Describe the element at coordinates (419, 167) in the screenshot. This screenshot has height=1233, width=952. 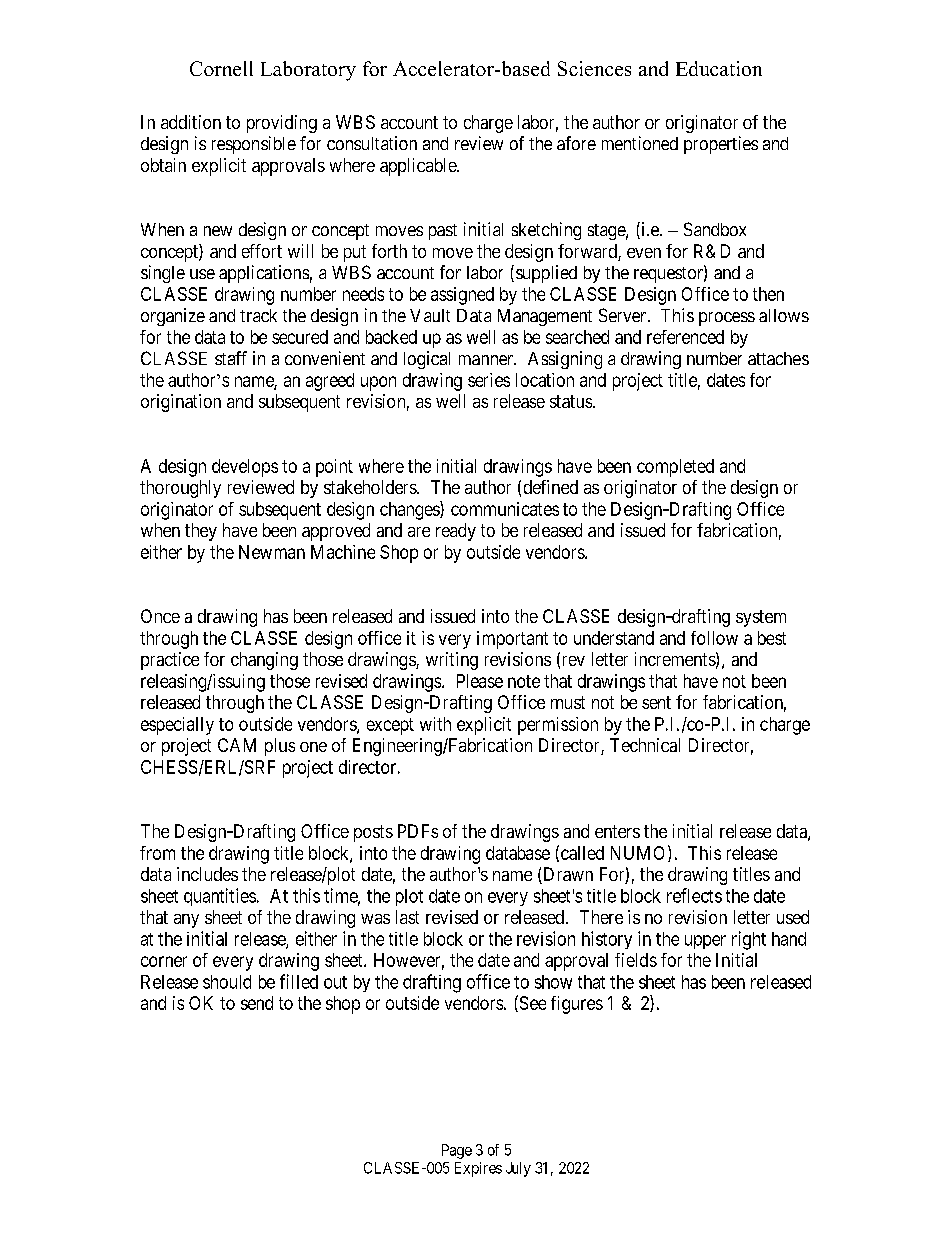
I see `applicable` at that location.
